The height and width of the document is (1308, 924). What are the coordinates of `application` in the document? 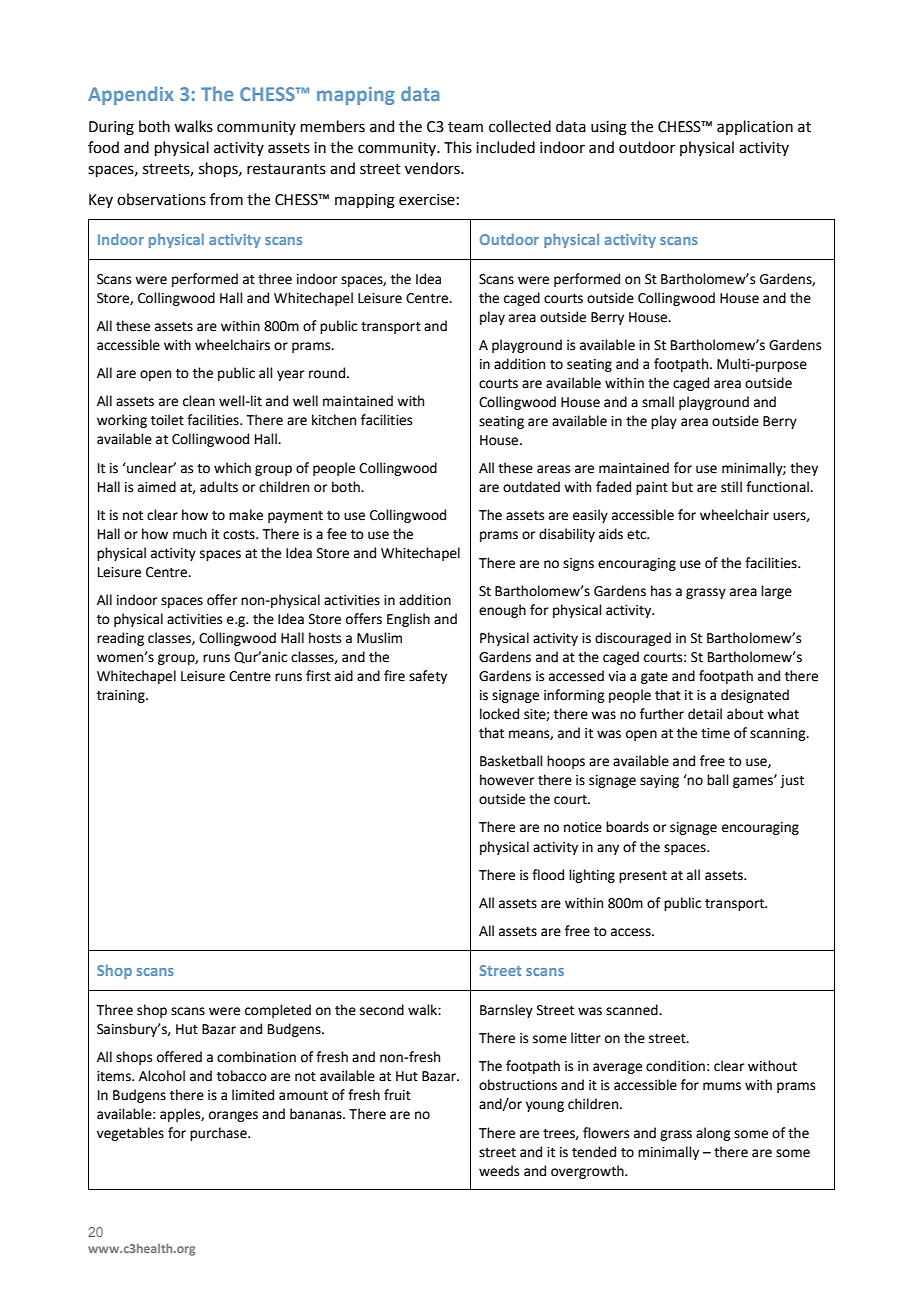 It's located at (755, 127).
